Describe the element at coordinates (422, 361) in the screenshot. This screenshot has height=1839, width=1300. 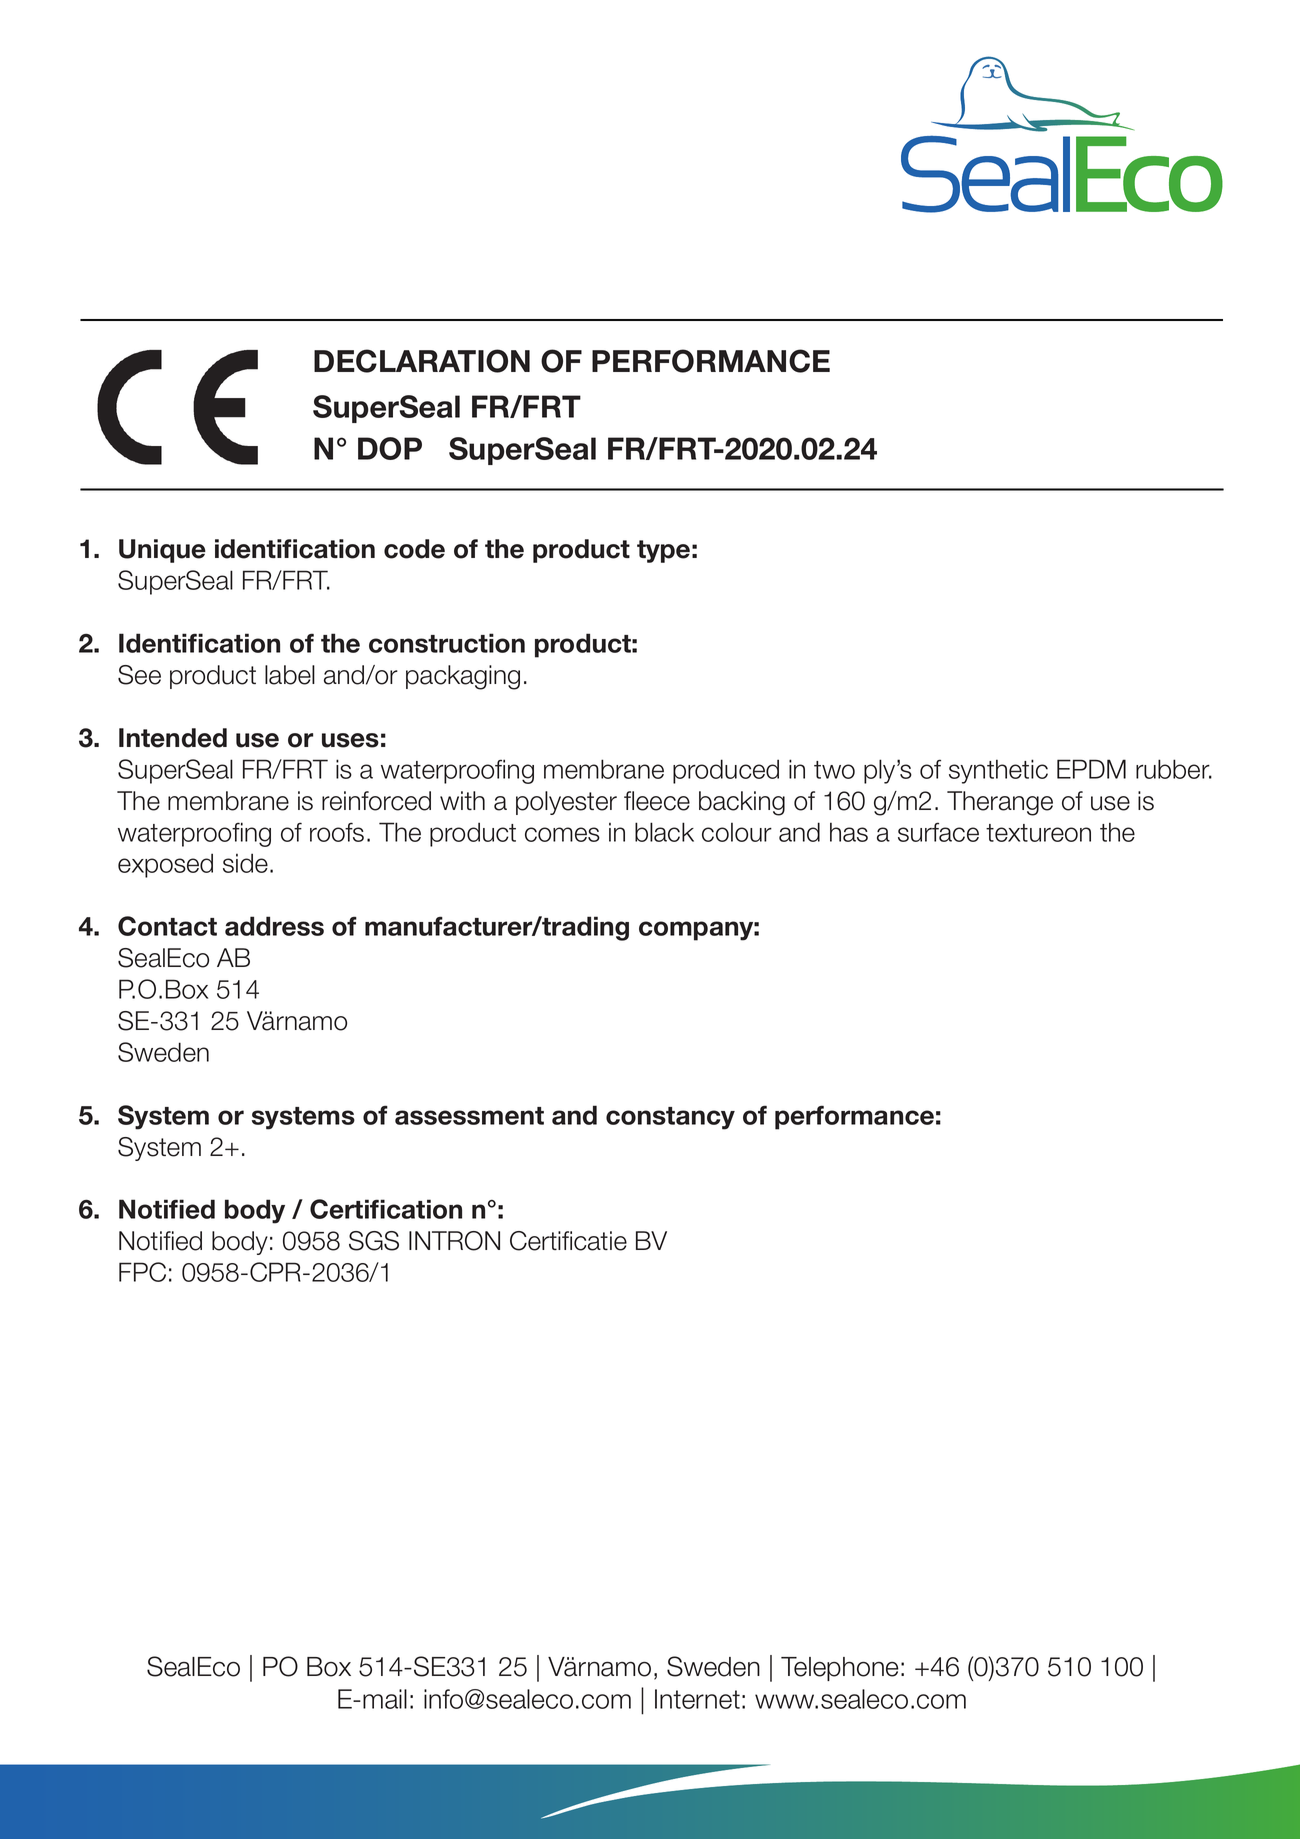
I see `DECLARATION` at that location.
